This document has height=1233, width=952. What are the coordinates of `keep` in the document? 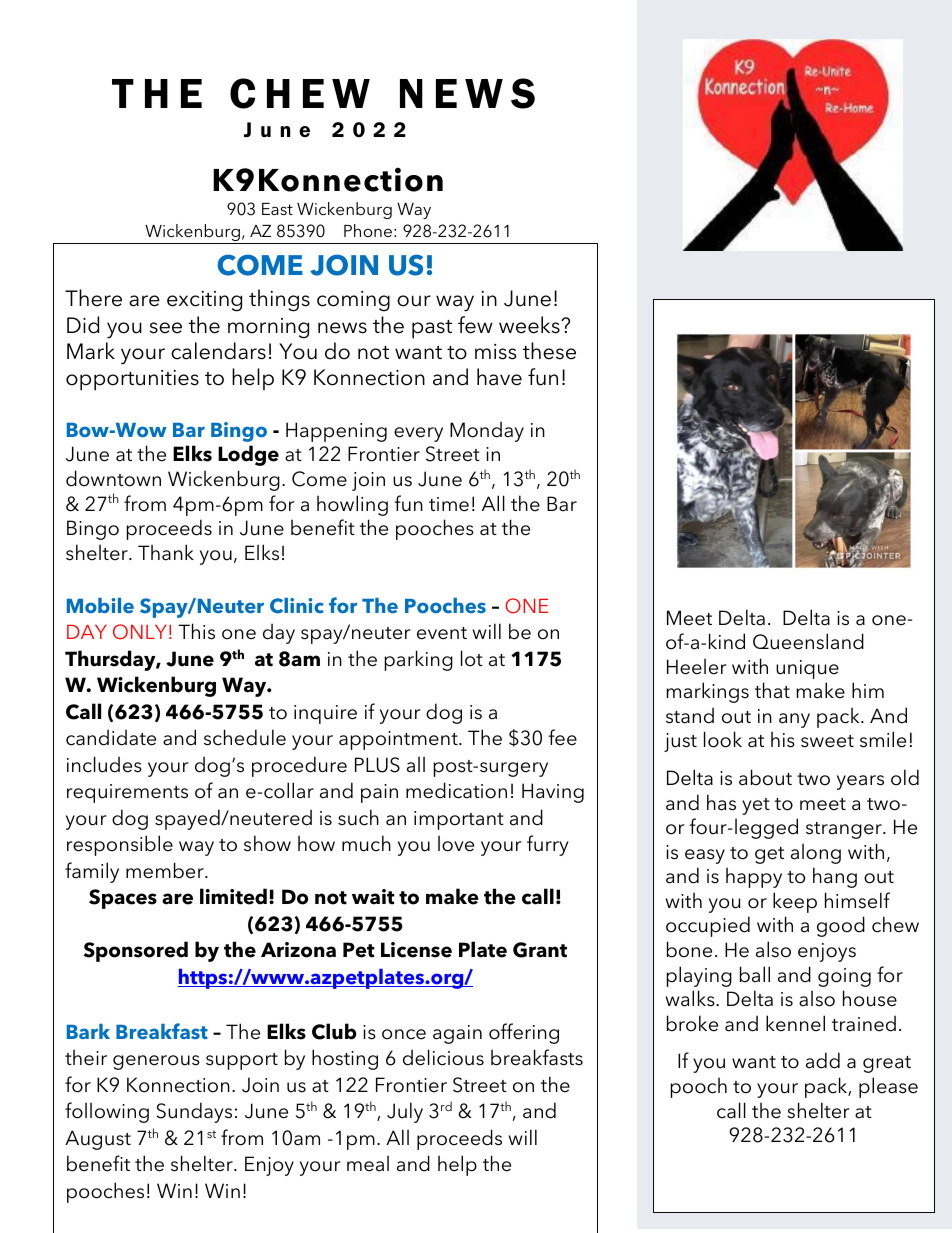 It's located at (795, 902).
